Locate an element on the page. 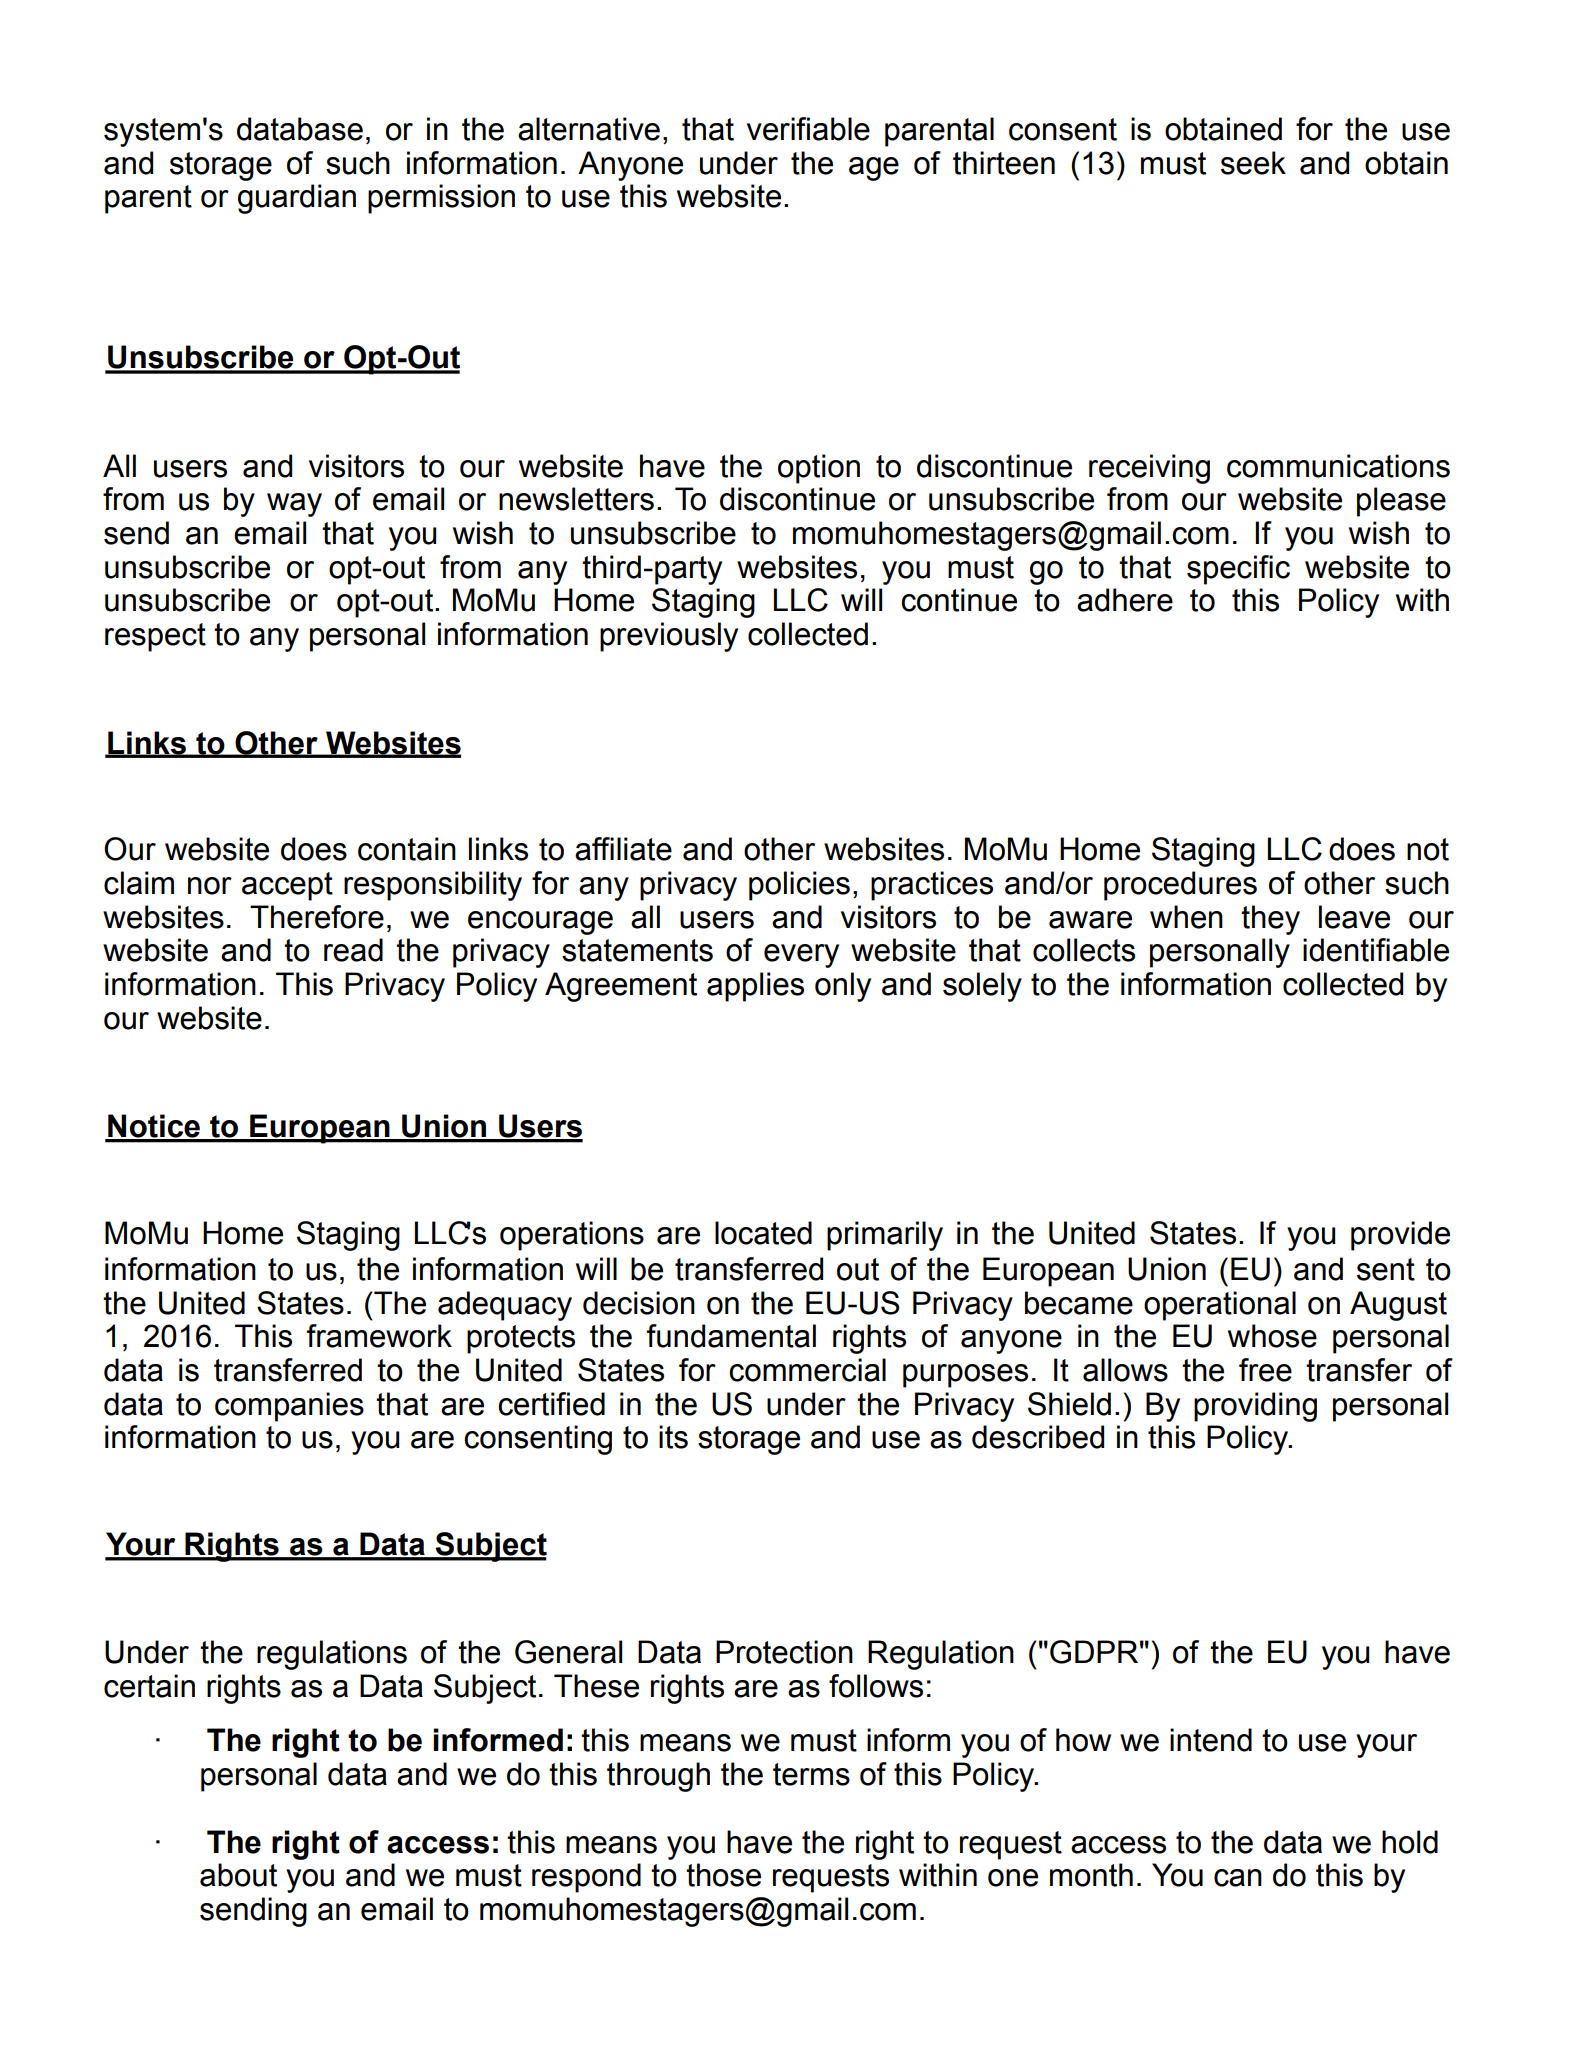 Image resolution: width=1586 pixels, height=2052 pixels. guardian is located at coordinates (297, 199).
